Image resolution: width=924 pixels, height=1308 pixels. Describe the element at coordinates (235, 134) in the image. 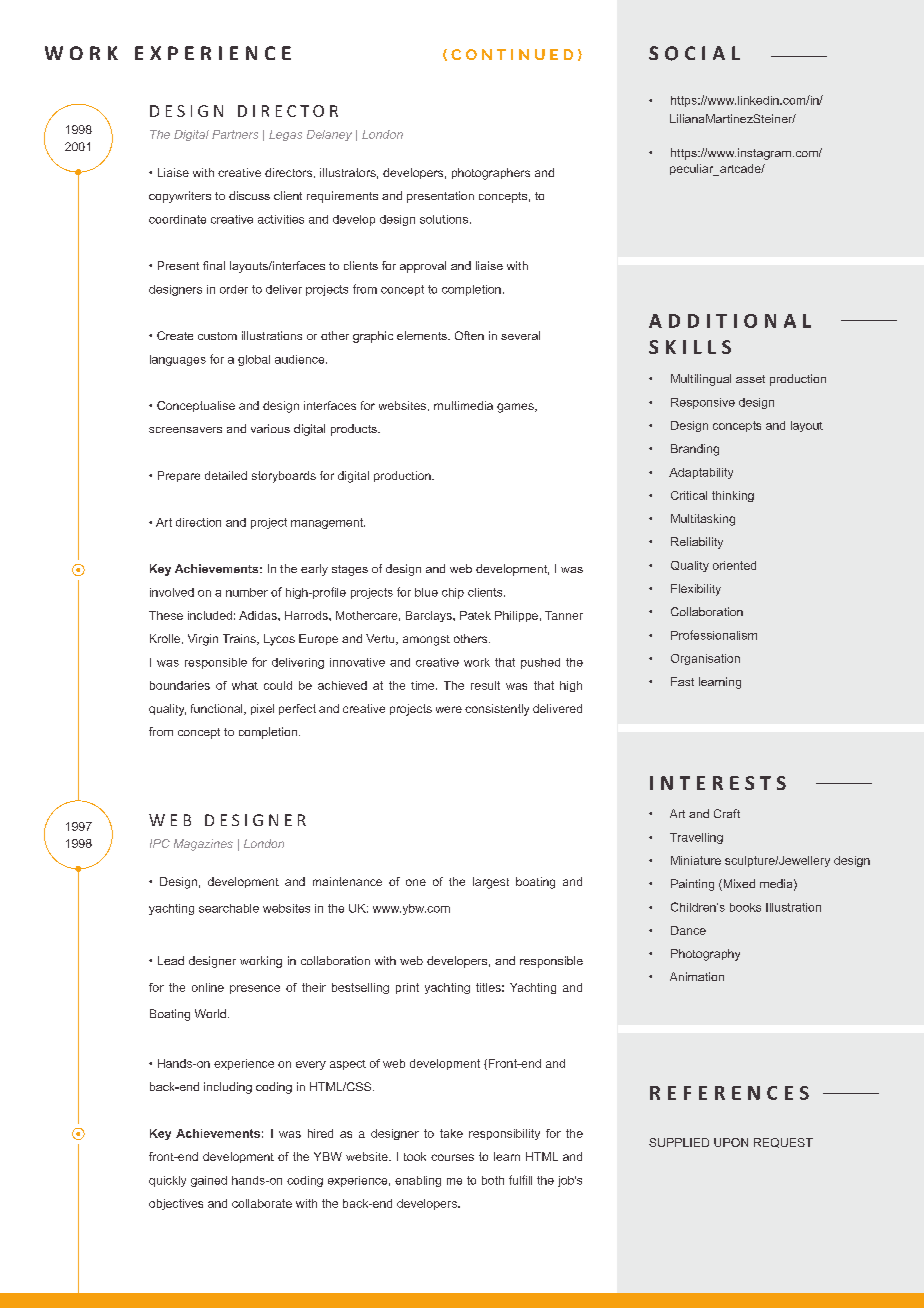

I see `Partners` at that location.
